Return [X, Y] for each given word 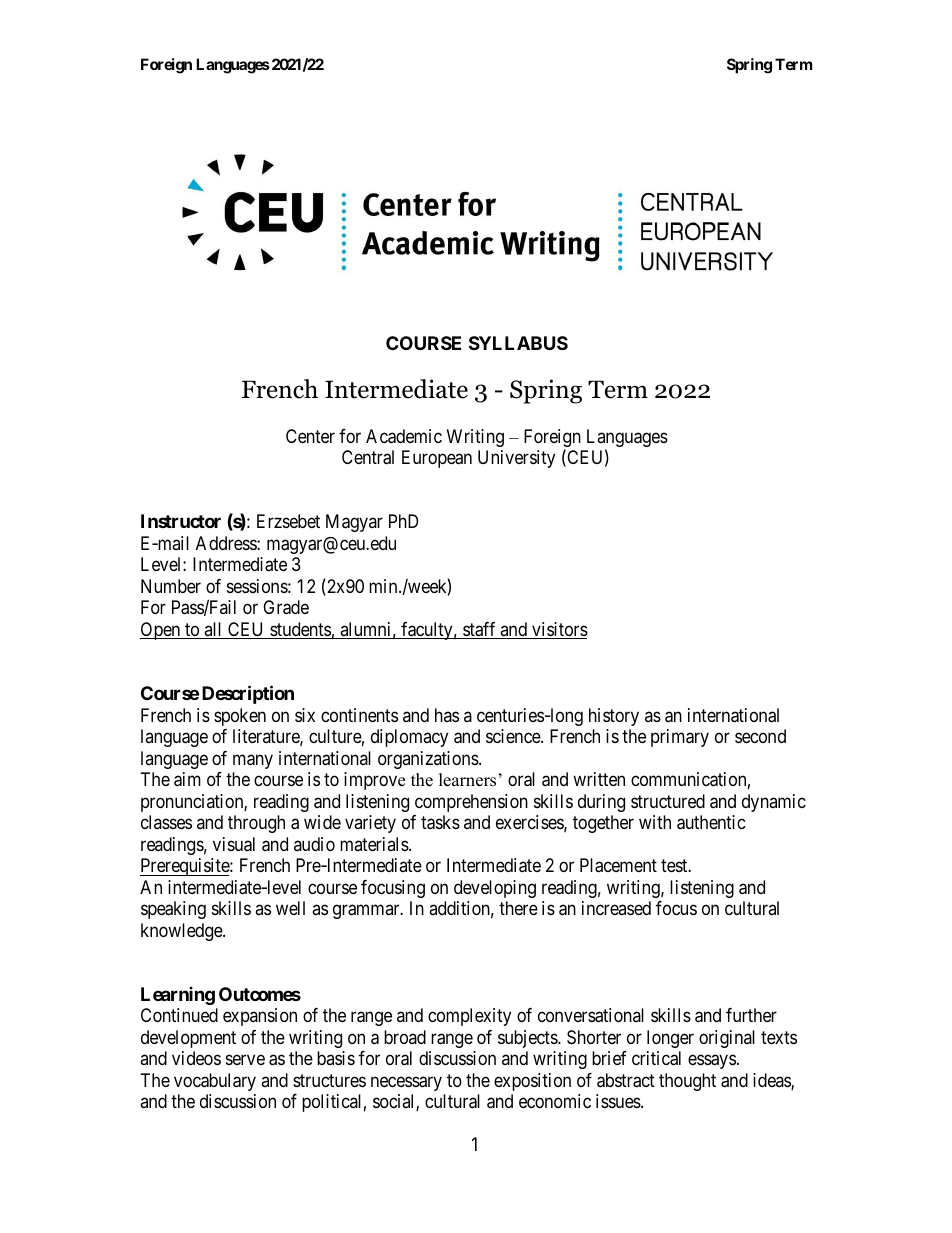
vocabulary [215, 1082]
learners [467, 780]
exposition [532, 1082]
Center [310, 436]
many [253, 761]
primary [680, 738]
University [516, 459]
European [437, 459]
